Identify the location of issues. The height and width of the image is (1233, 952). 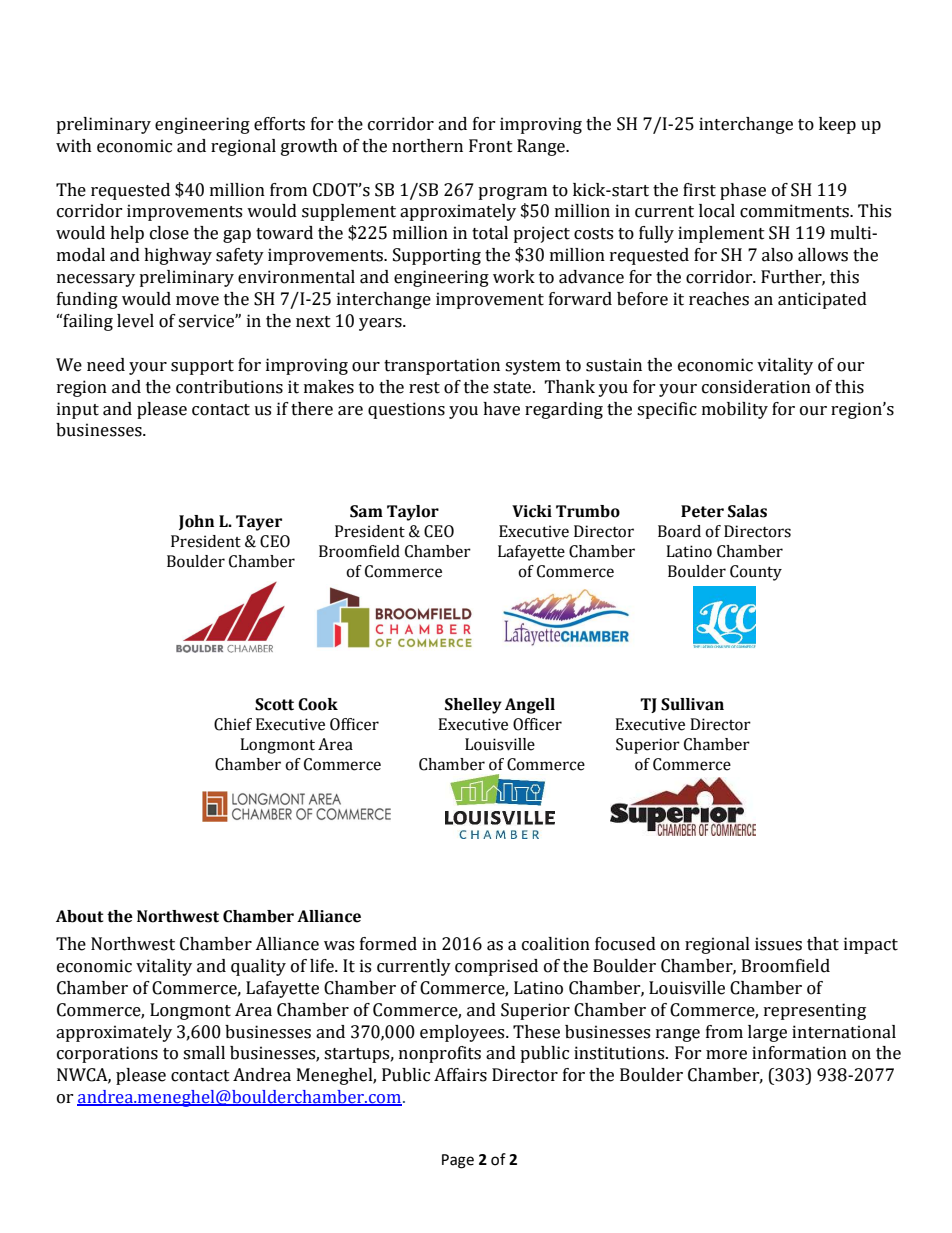
(778, 944).
